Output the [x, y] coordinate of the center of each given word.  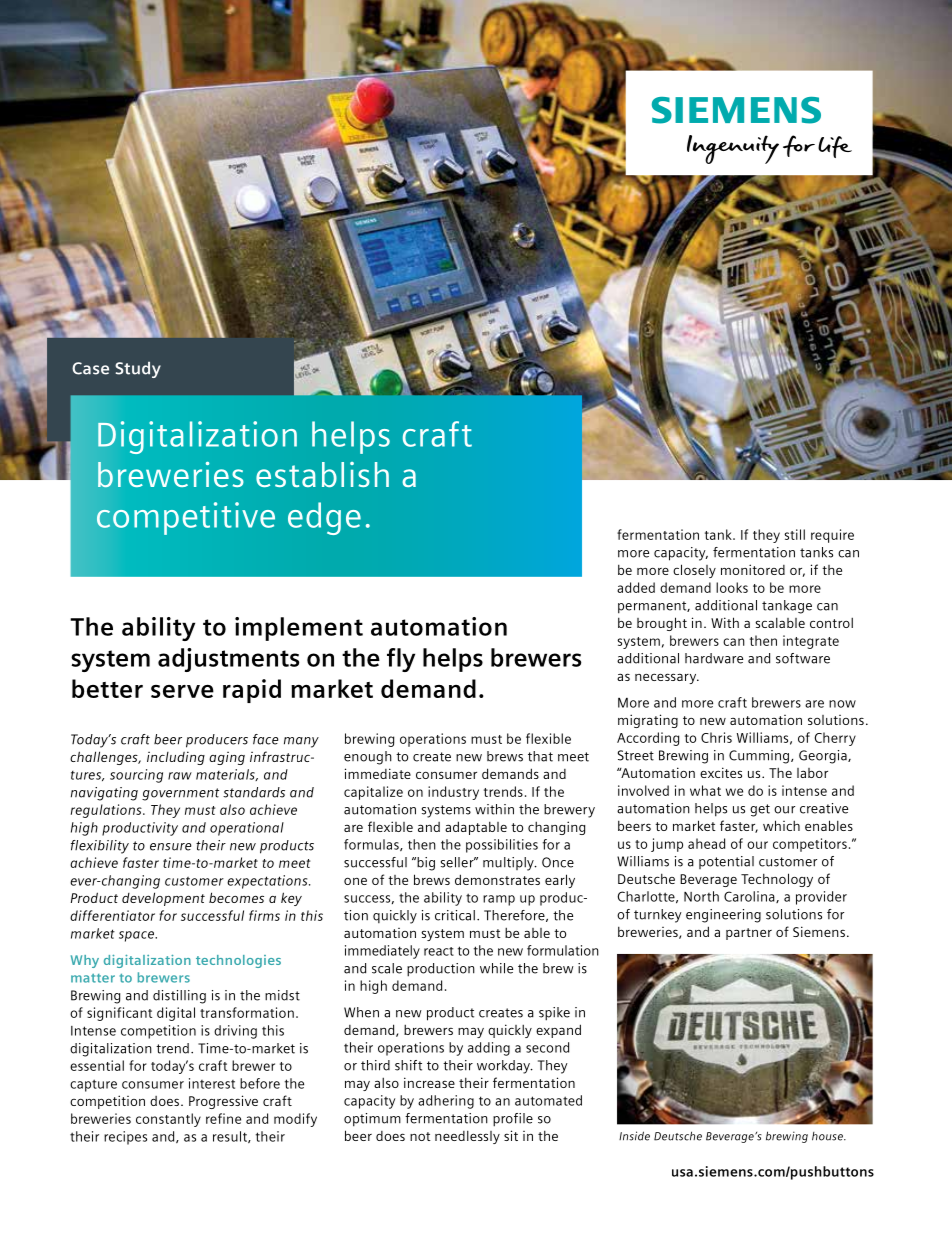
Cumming [760, 757]
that [540, 756]
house [828, 1136]
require [832, 536]
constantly [168, 1120]
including [176, 758]
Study [138, 369]
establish [322, 474]
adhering [446, 1102]
